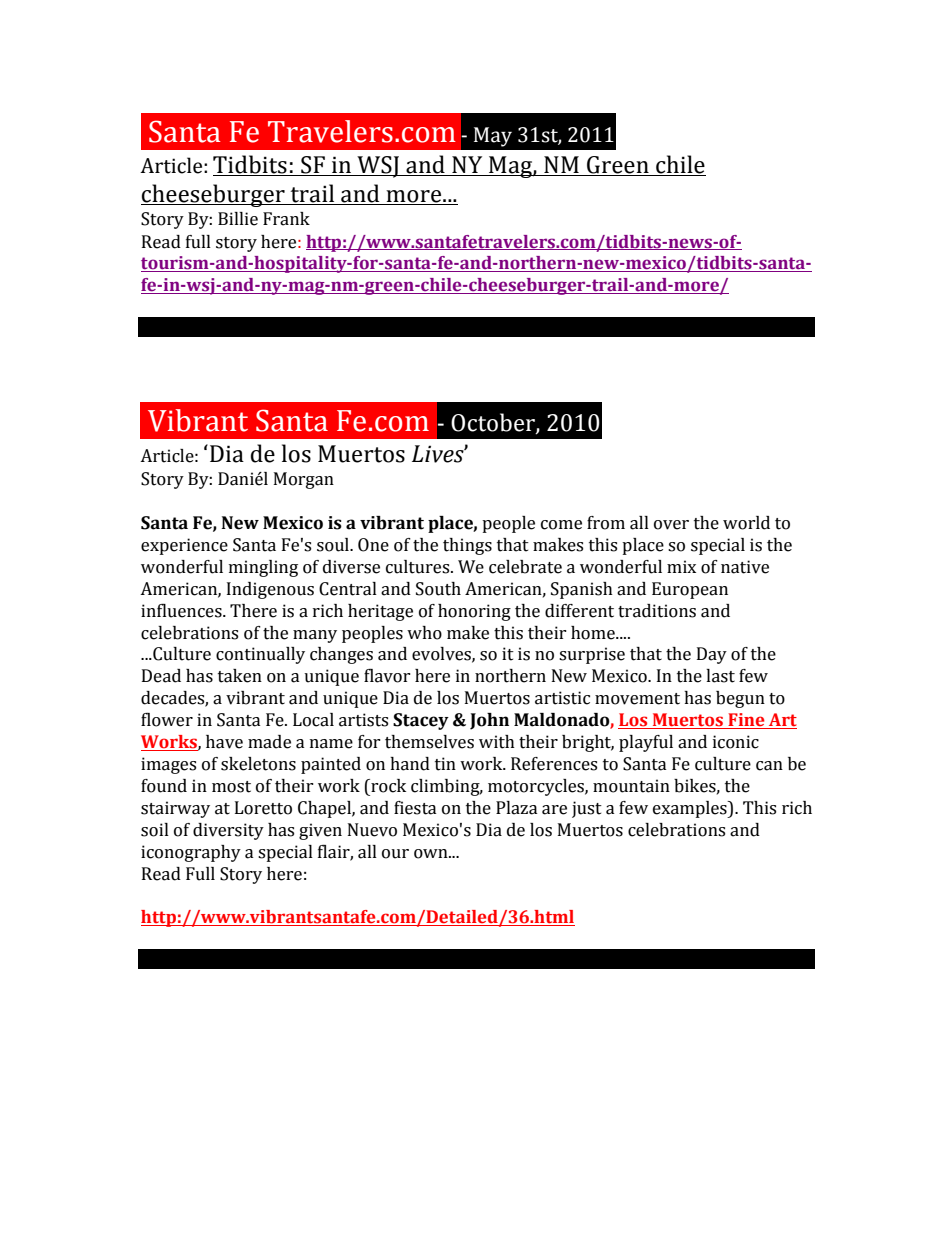 This page has height=1233, width=952. I want to click on who, so click(424, 633).
